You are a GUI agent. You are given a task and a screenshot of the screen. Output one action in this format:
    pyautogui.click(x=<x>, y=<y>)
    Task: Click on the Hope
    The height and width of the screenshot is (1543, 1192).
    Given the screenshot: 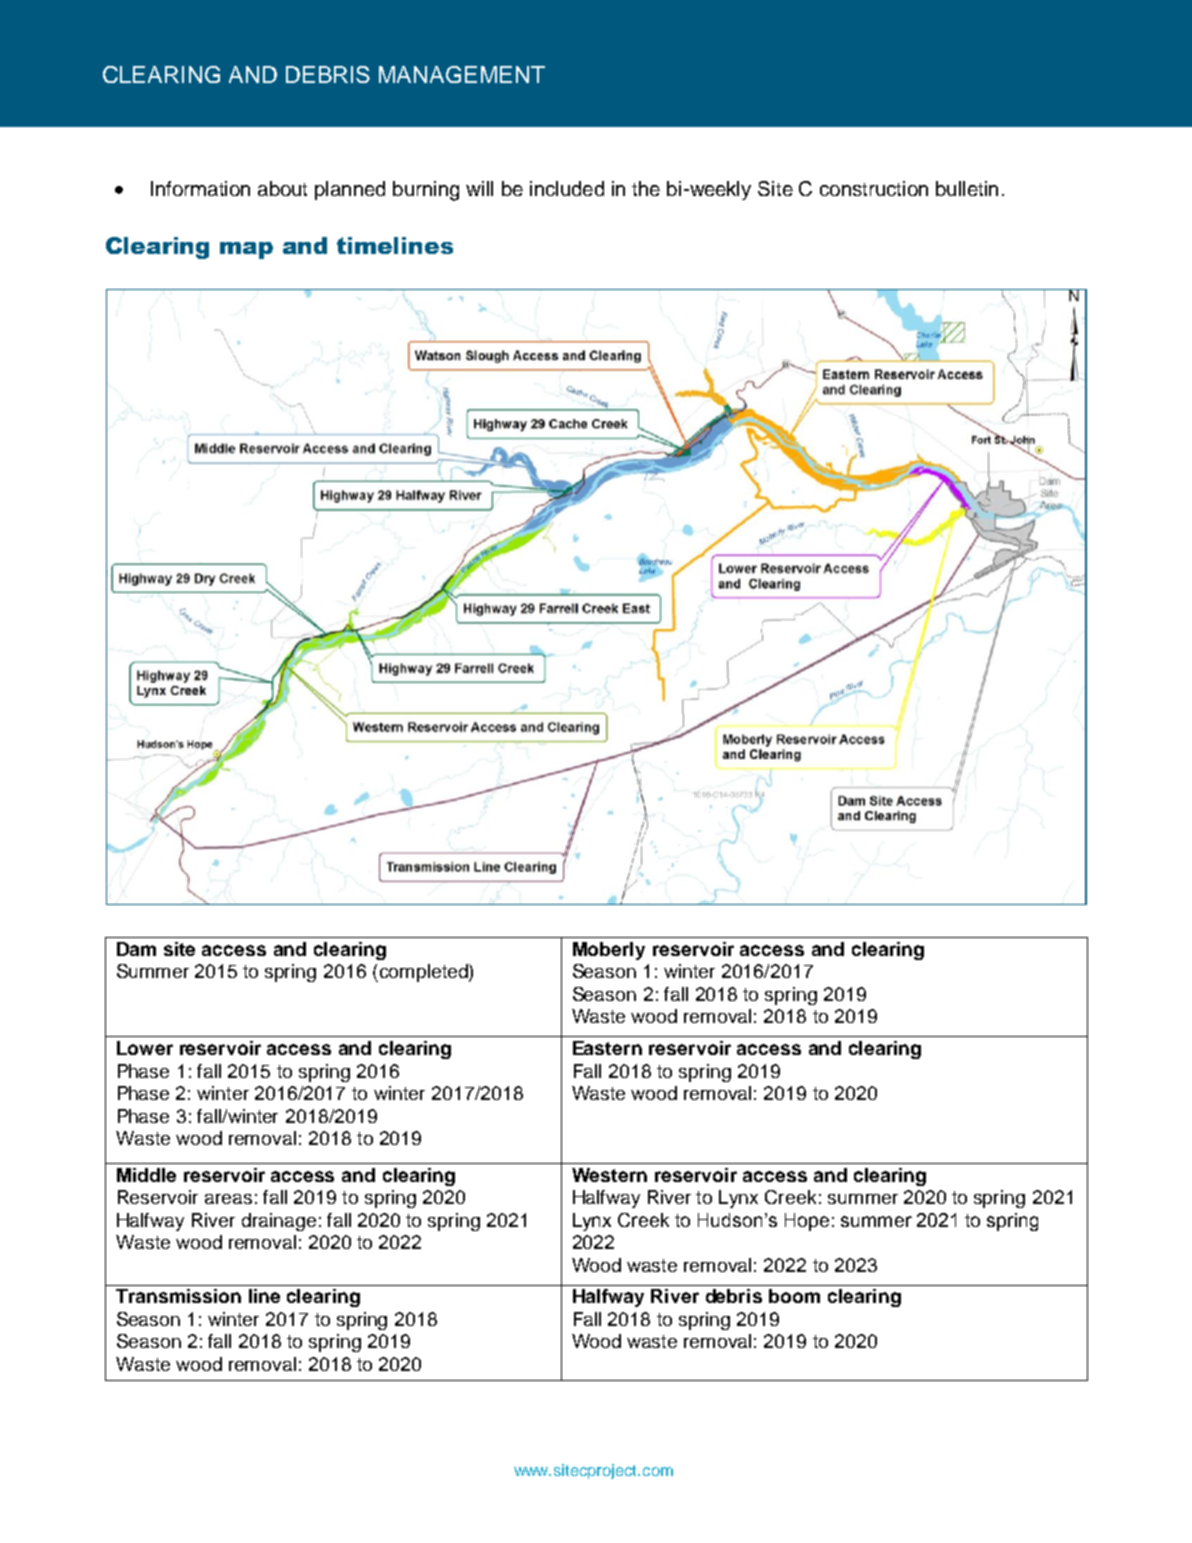 What is the action you would take?
    pyautogui.click(x=807, y=1222)
